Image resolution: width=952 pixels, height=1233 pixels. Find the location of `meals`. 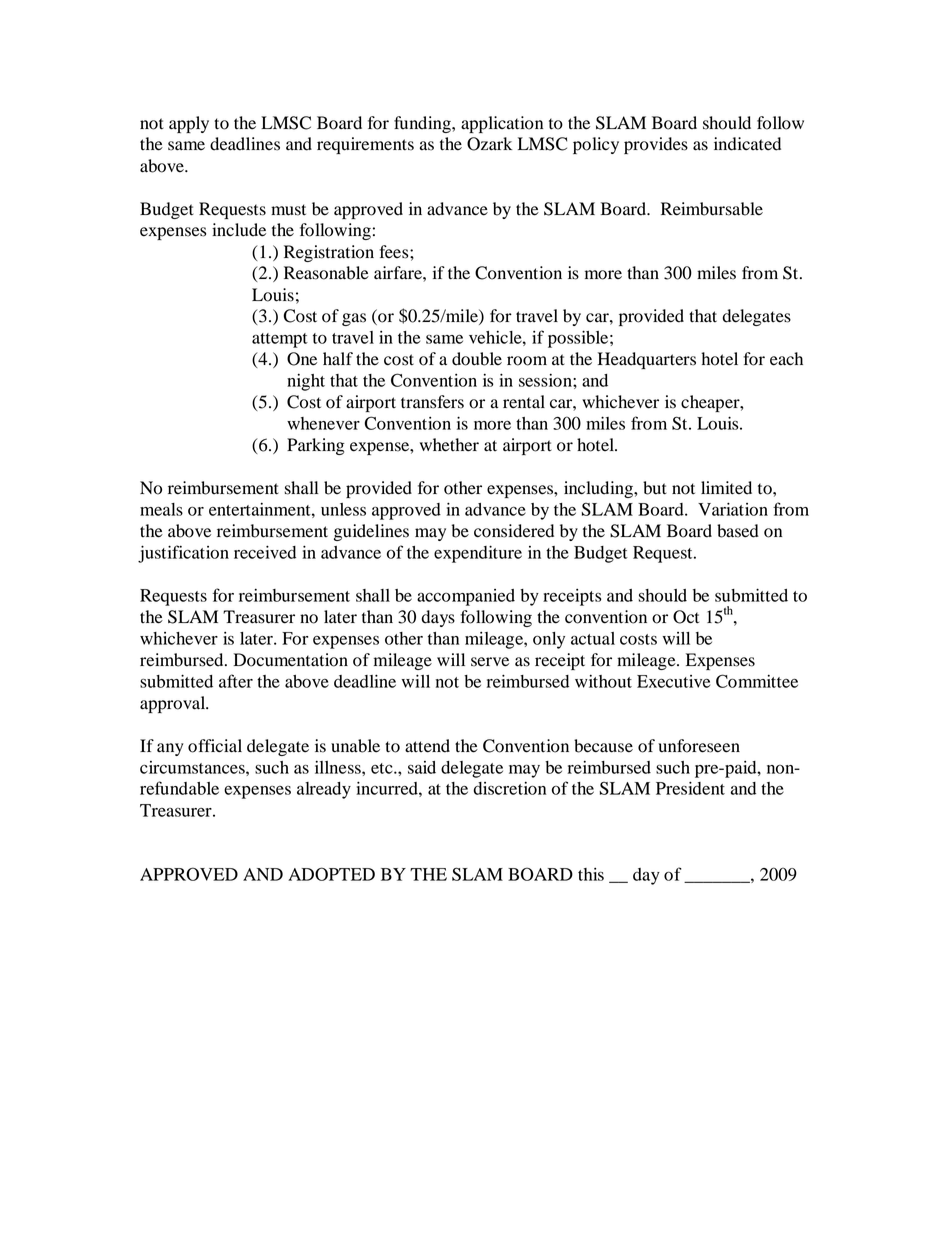

meals is located at coordinates (161, 509).
